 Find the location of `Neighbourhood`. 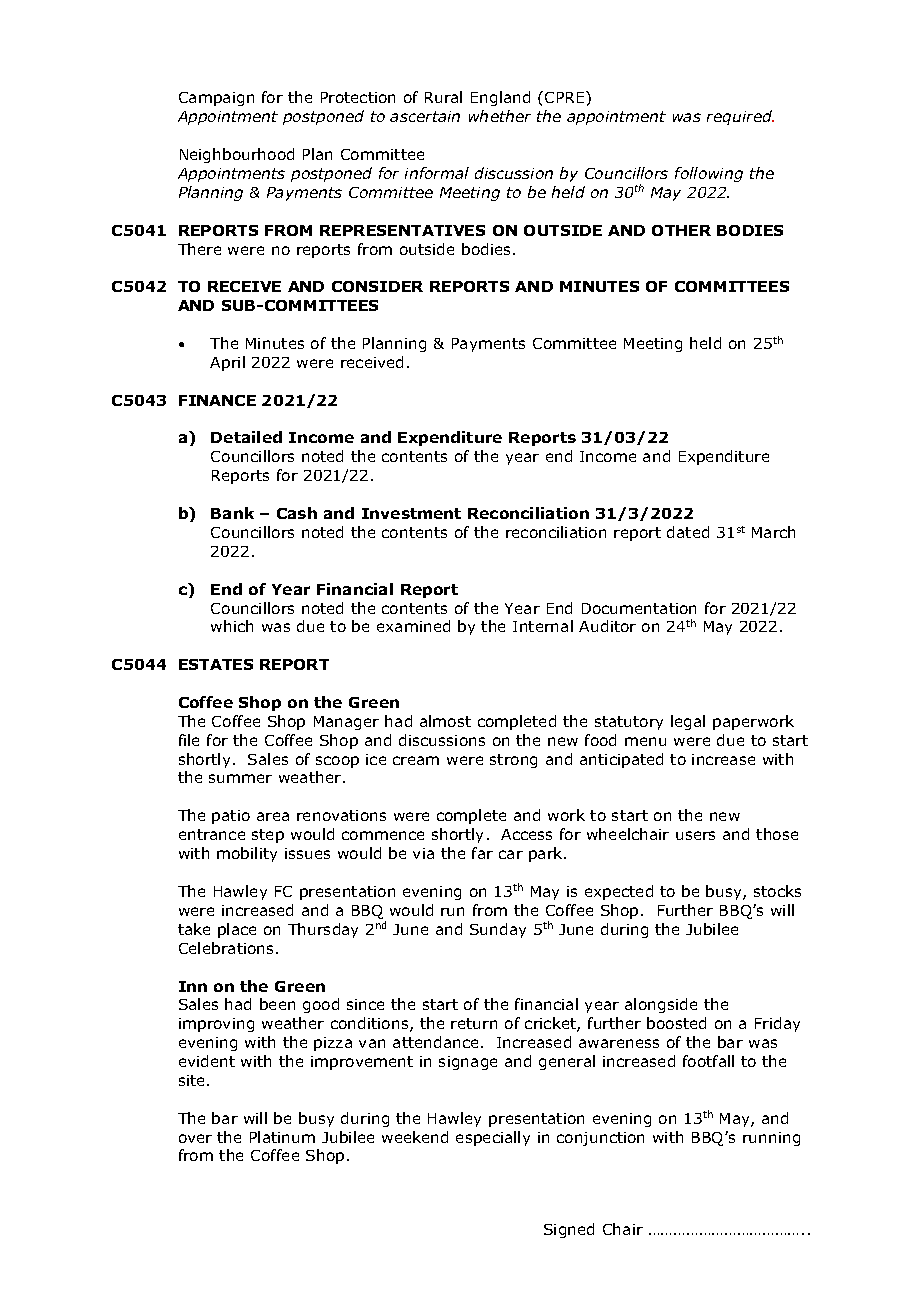

Neighbourhood is located at coordinates (237, 155).
